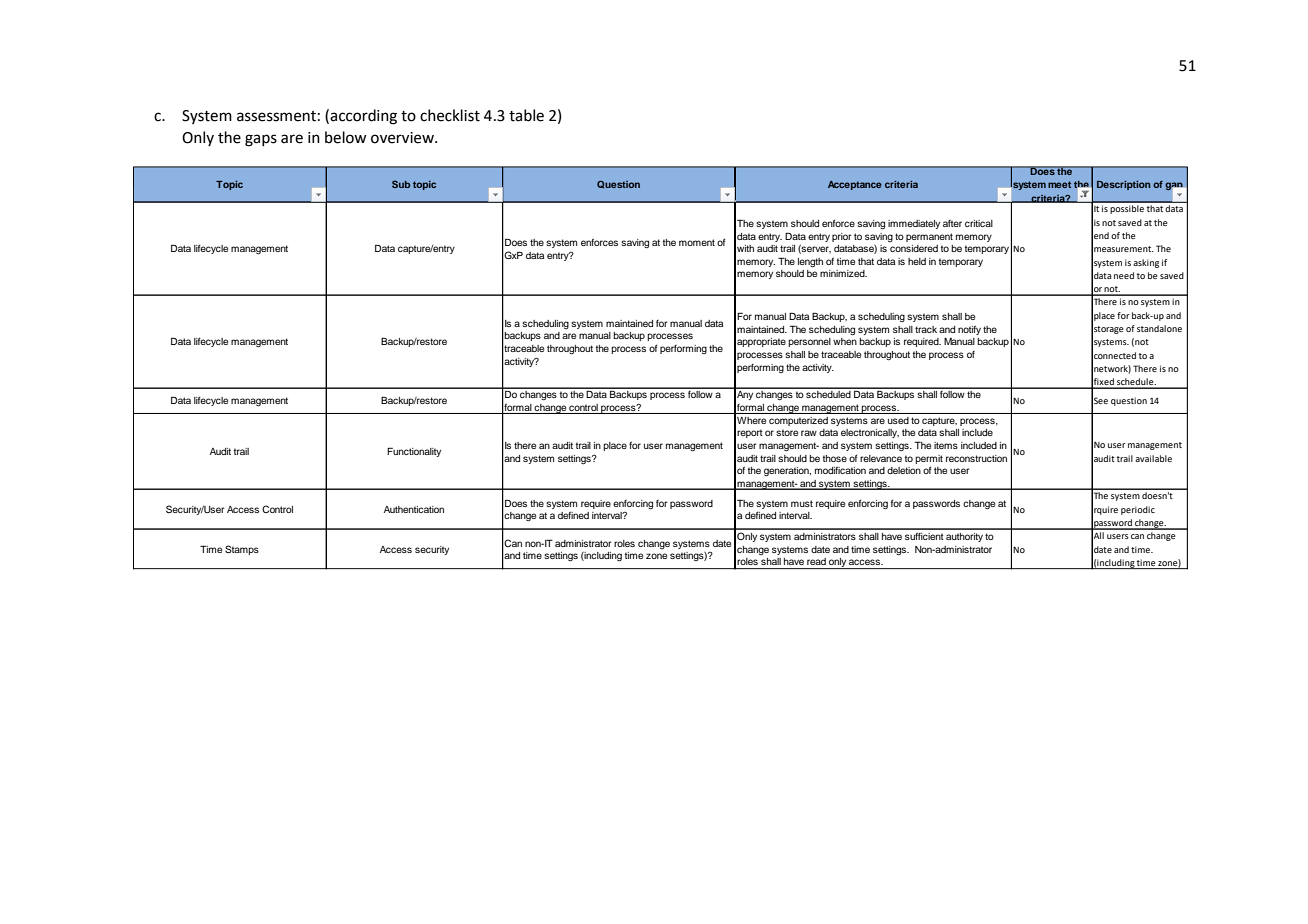  Describe the element at coordinates (346, 137) in the document. I see `below` at that location.
